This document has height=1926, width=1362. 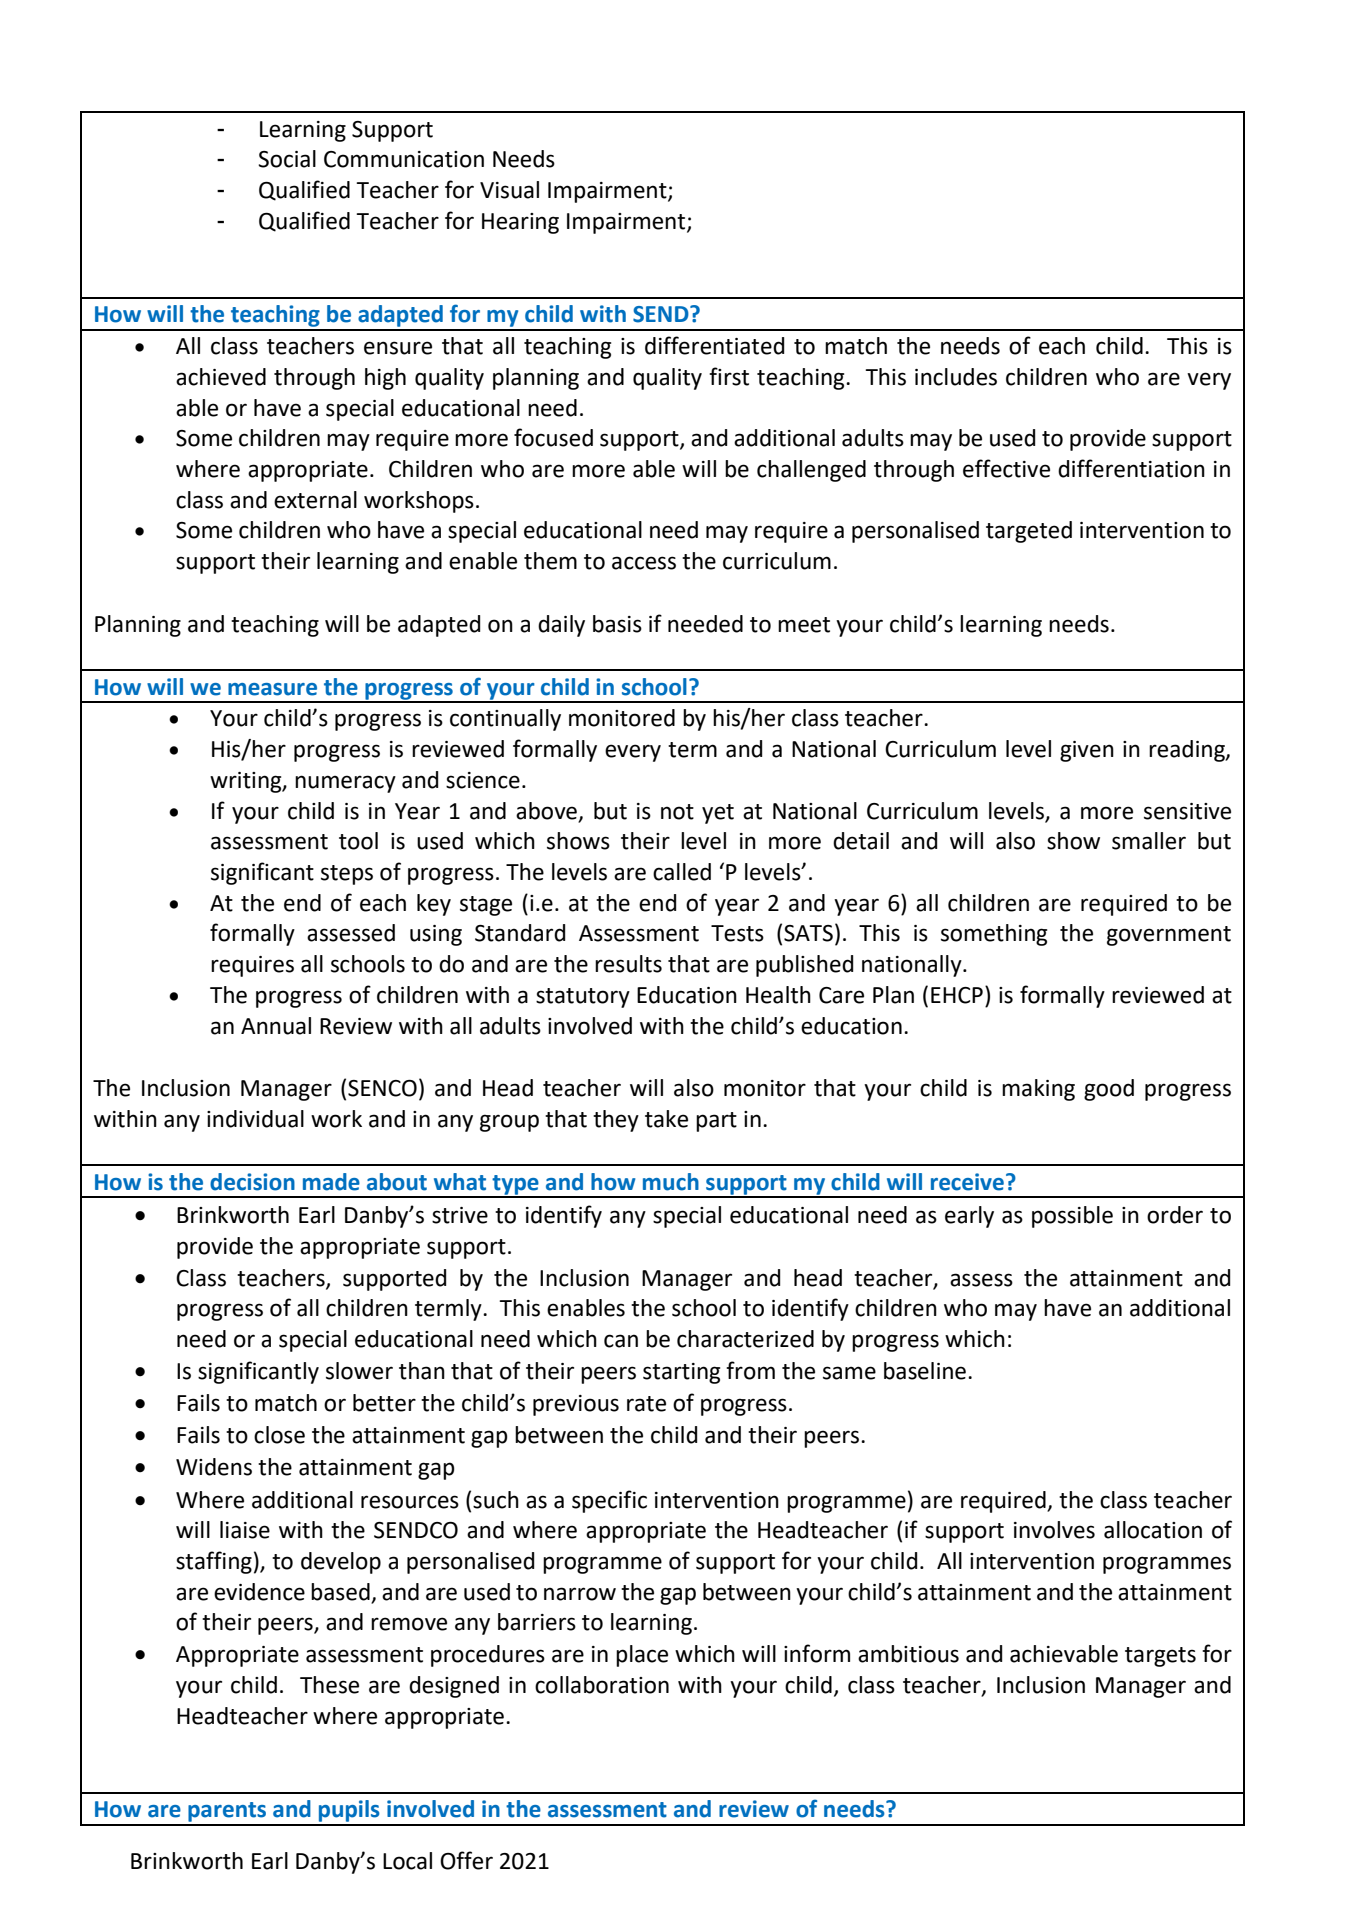 I want to click on Social, so click(x=287, y=159).
